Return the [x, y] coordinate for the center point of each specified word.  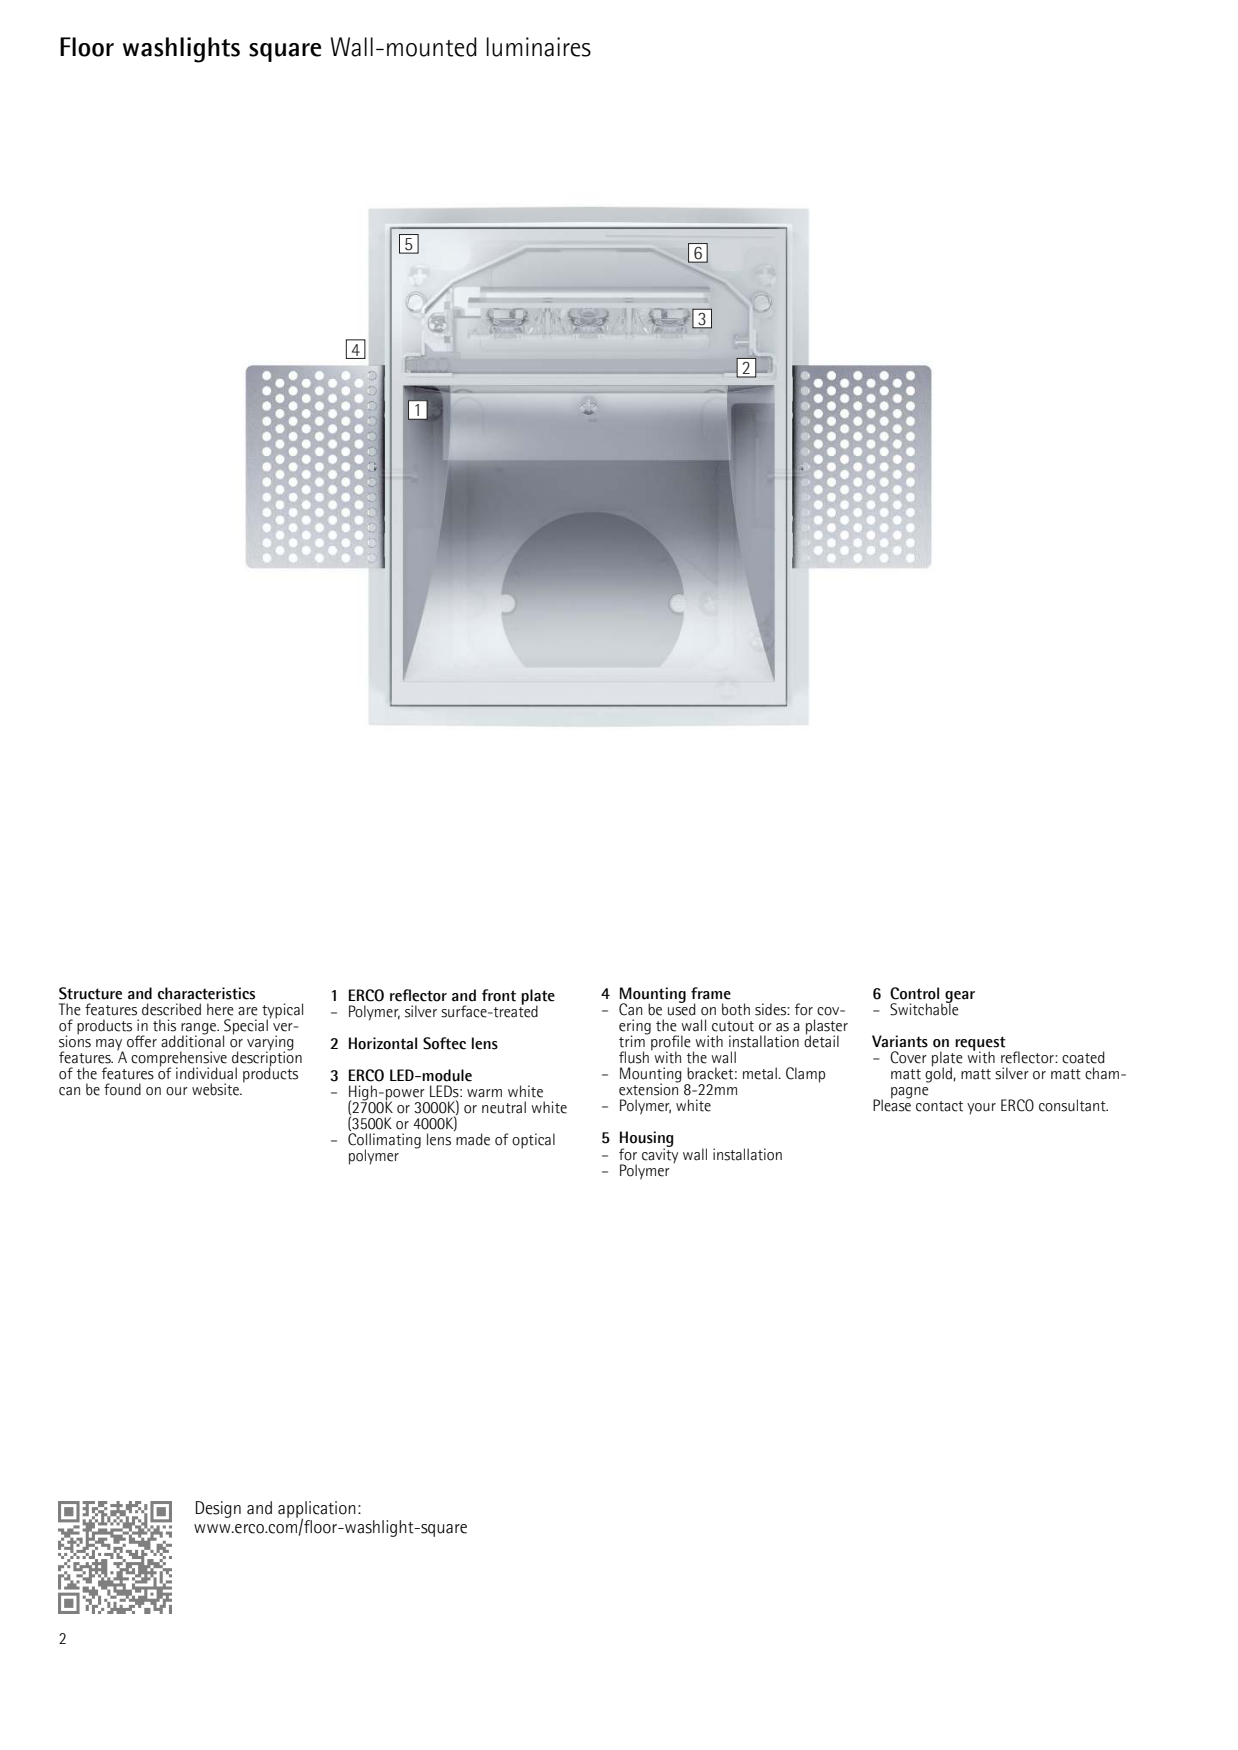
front [499, 995]
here [220, 1009]
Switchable [924, 1008]
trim [633, 1040]
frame [711, 993]
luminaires [538, 47]
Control [914, 993]
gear [960, 998]
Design [218, 1509]
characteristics [206, 993]
